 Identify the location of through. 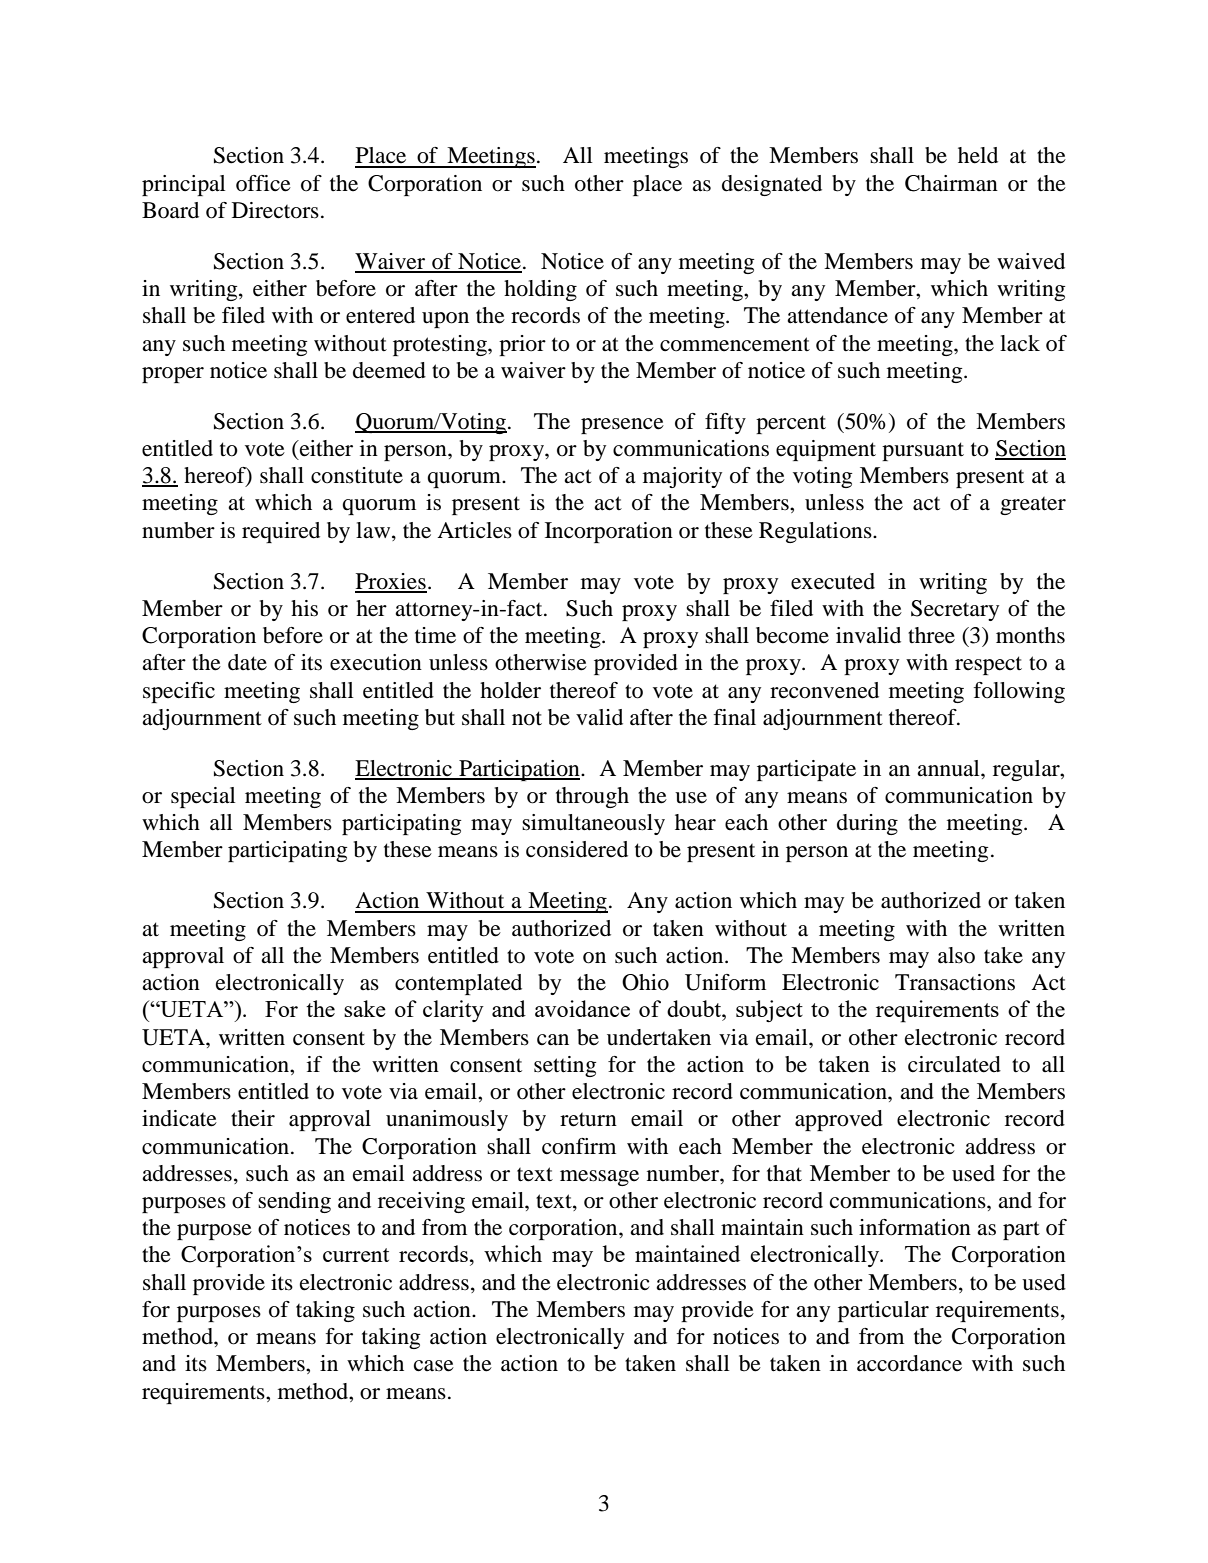
(592, 797).
